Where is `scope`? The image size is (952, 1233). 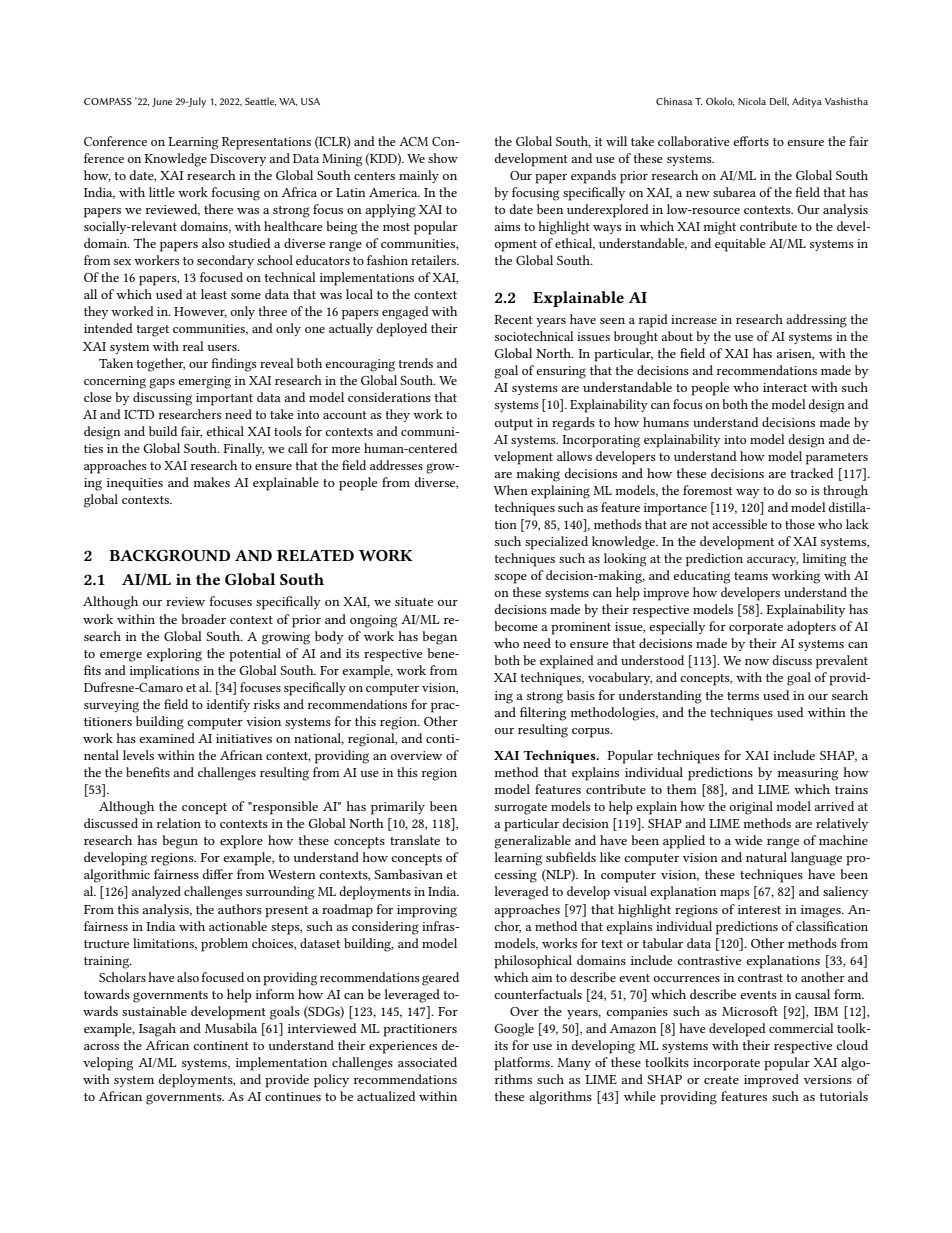 scope is located at coordinates (511, 579).
